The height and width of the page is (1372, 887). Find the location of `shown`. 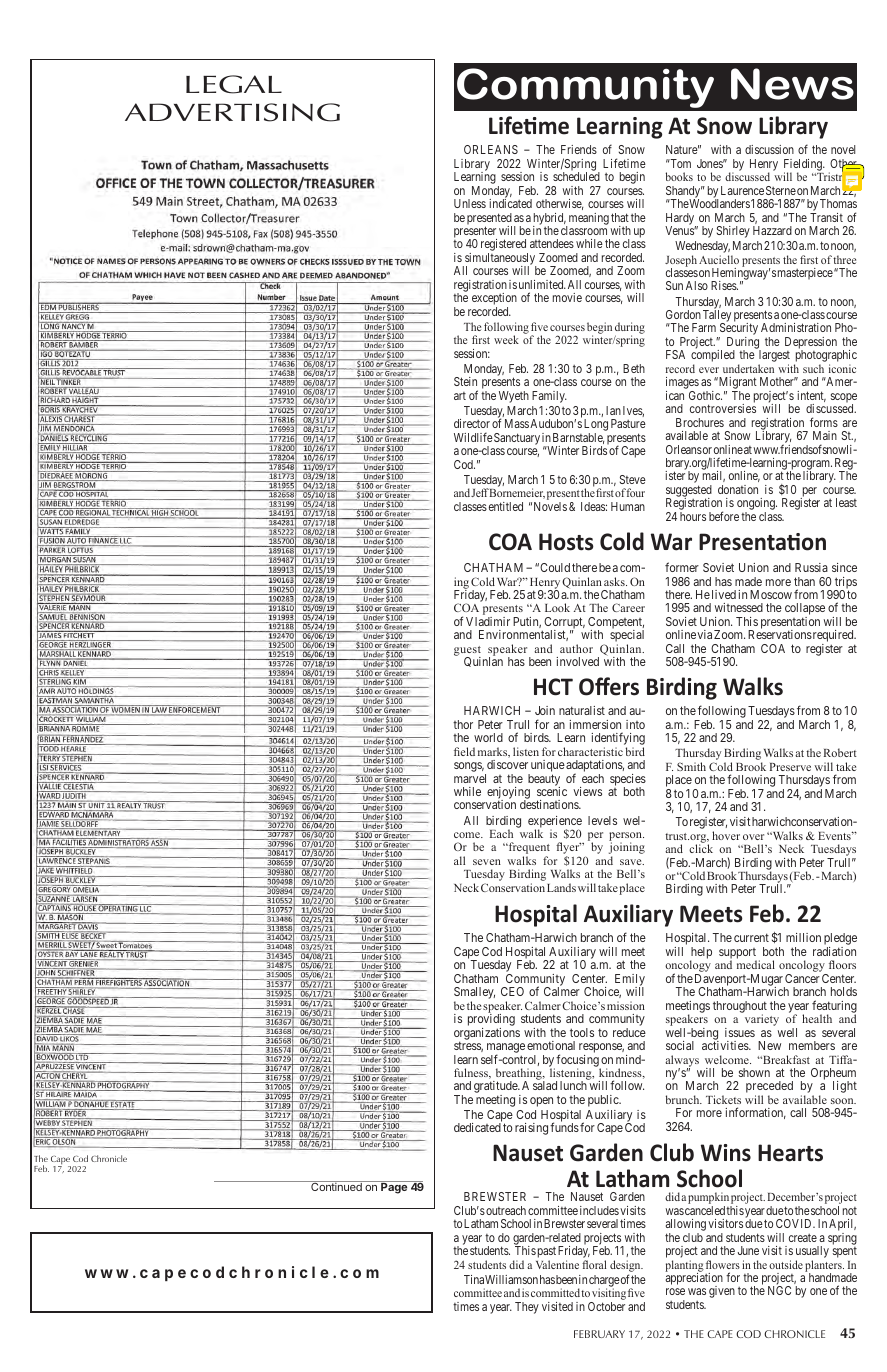

shown is located at coordinates (754, 1072).
